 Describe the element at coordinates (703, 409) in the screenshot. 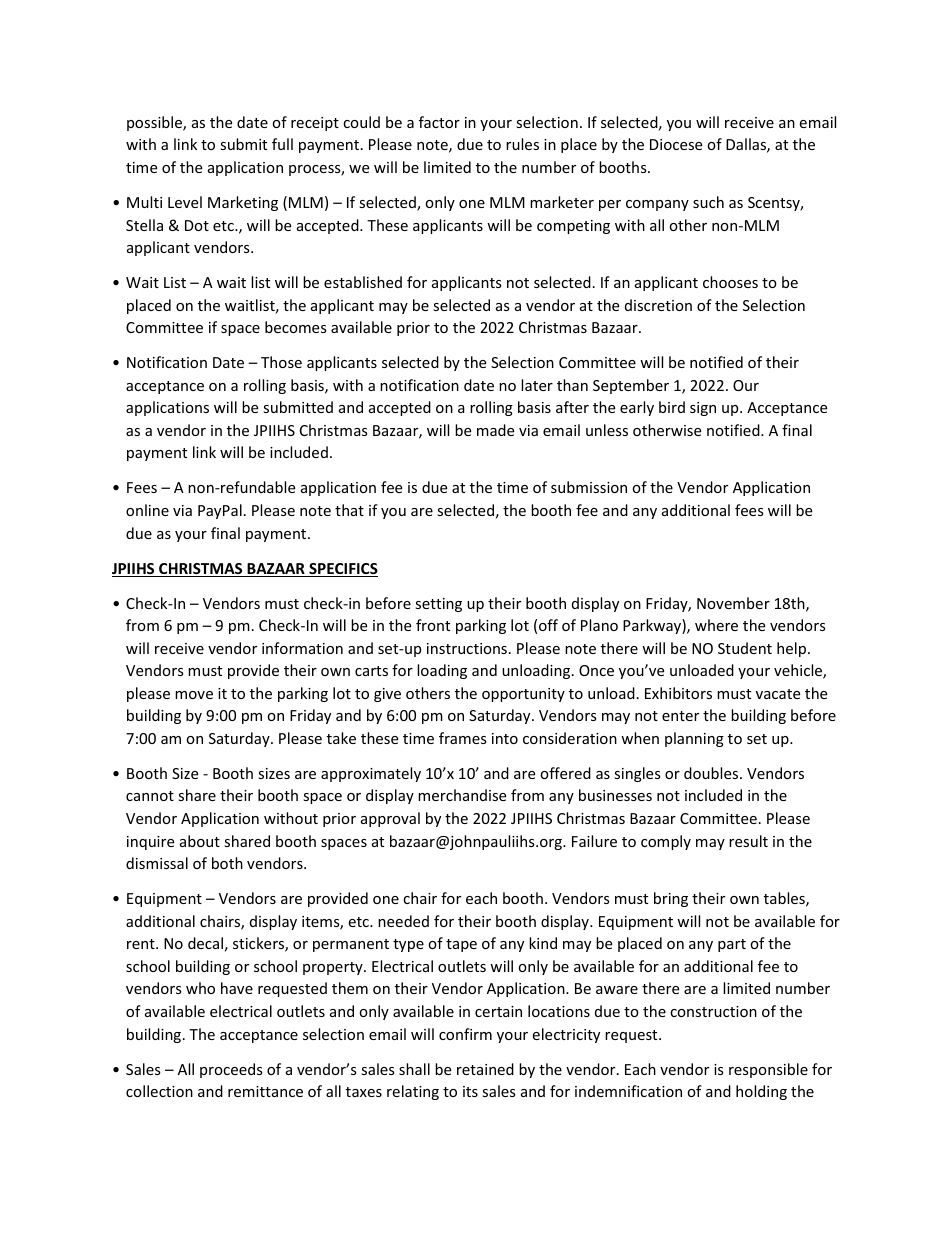

I see `sign` at that location.
